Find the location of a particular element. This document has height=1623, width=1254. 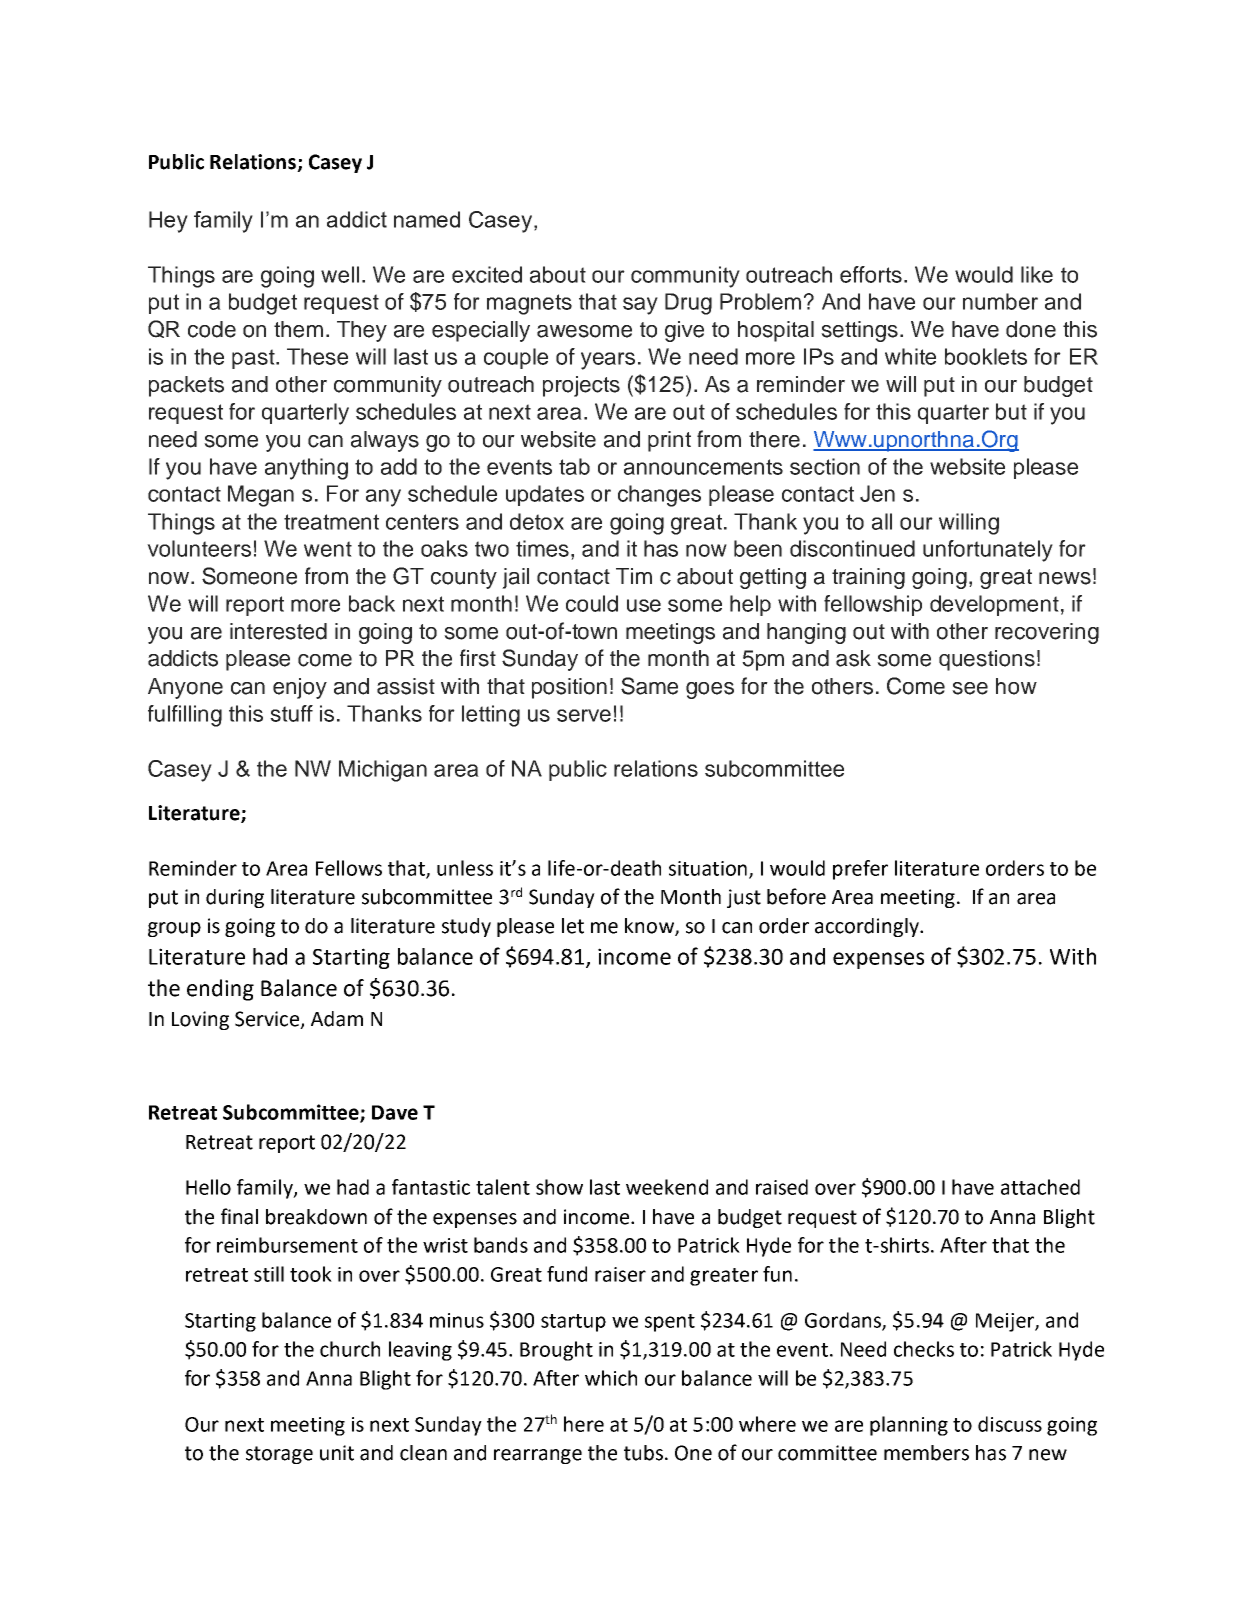

number is located at coordinates (1000, 301).
